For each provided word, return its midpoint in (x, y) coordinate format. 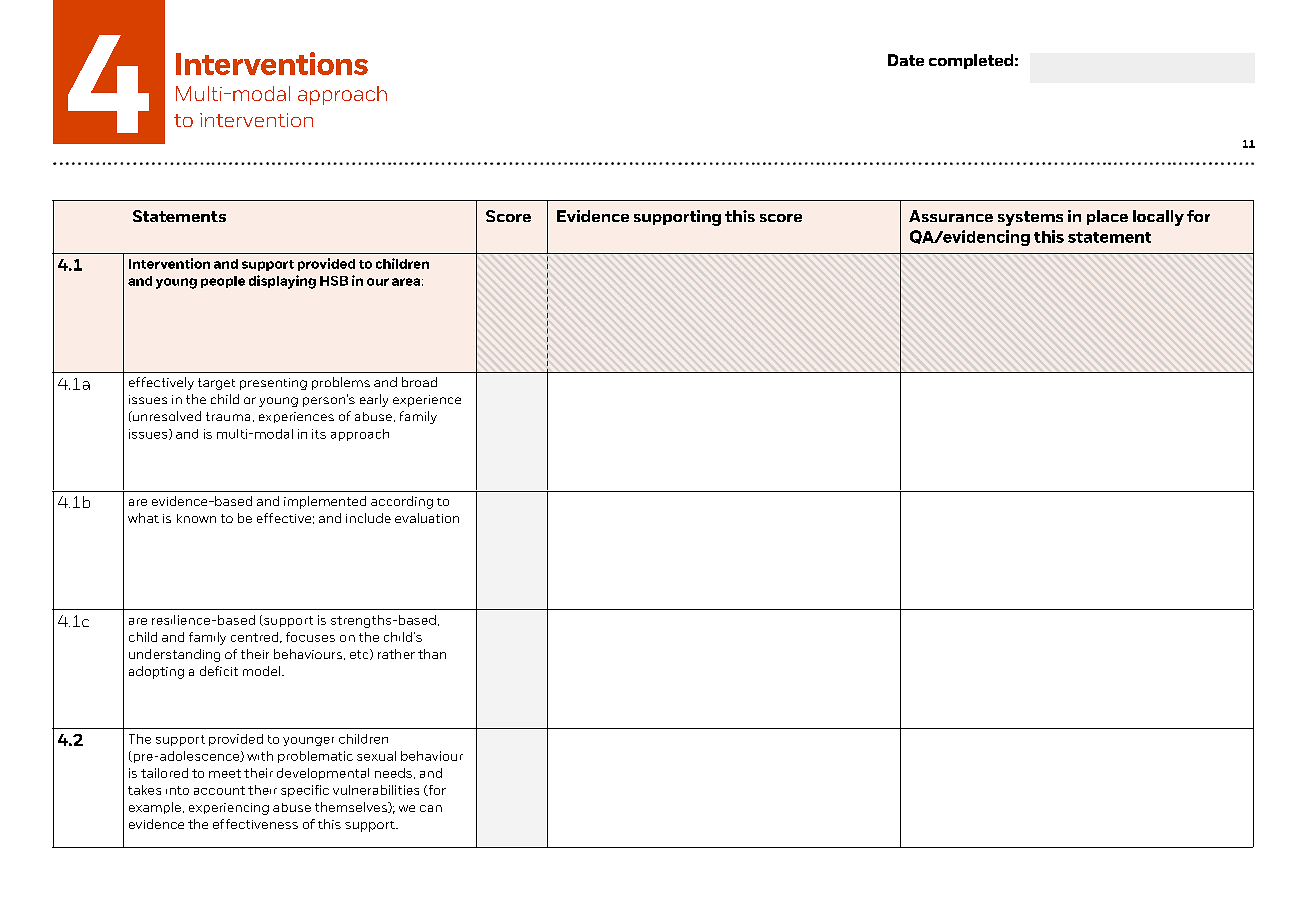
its (319, 434)
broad (419, 382)
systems (1030, 218)
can (431, 808)
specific (305, 791)
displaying (282, 282)
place (1107, 217)
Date (906, 60)
